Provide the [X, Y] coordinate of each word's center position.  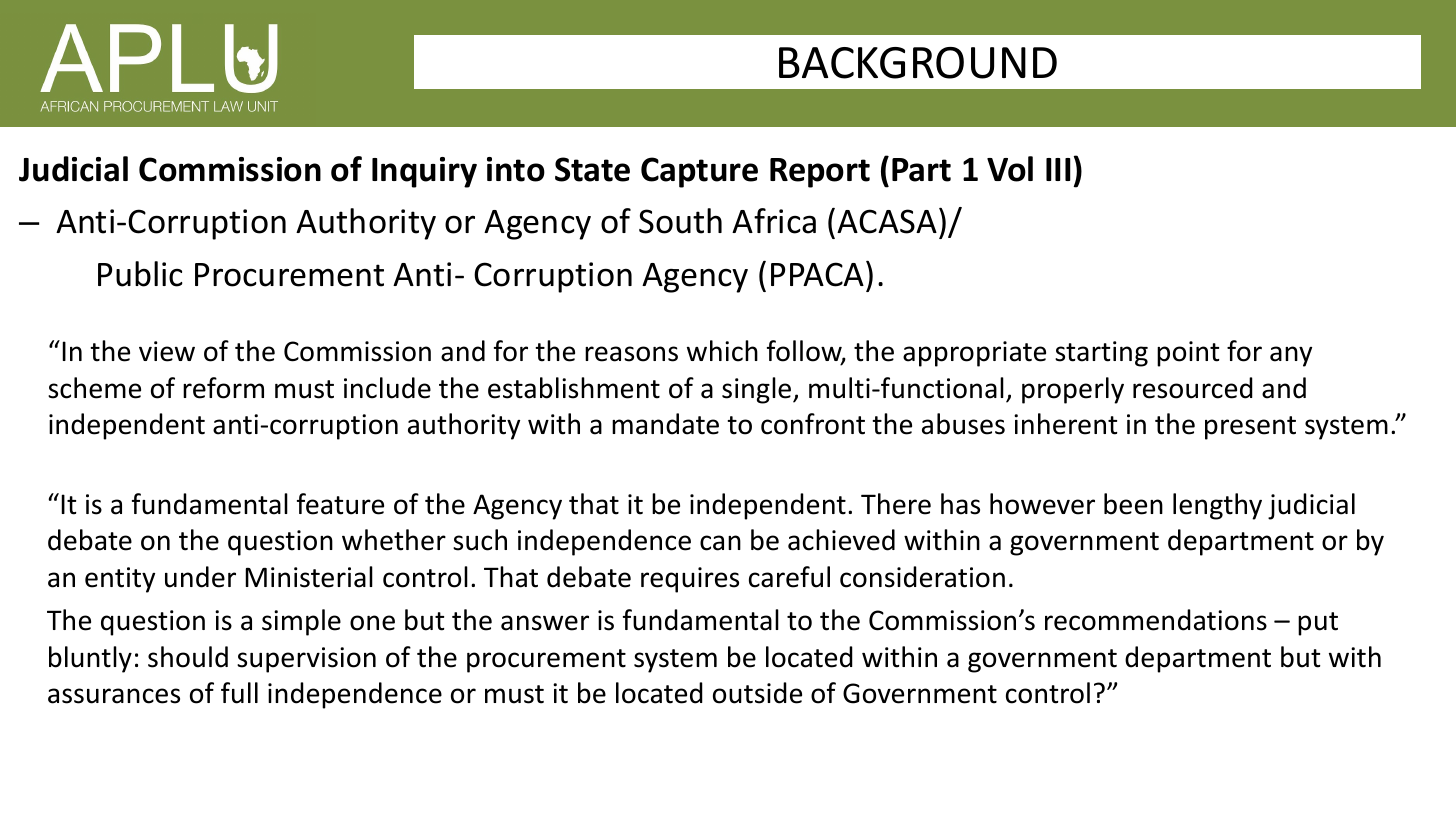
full [239, 693]
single [758, 390]
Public [140, 274]
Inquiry [424, 172]
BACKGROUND [918, 63]
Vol [1010, 169]
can [720, 543]
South [680, 221]
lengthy [1217, 506]
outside [757, 693]
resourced [1193, 388]
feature [340, 504]
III [1058, 169]
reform [223, 388]
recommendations [1156, 620]
